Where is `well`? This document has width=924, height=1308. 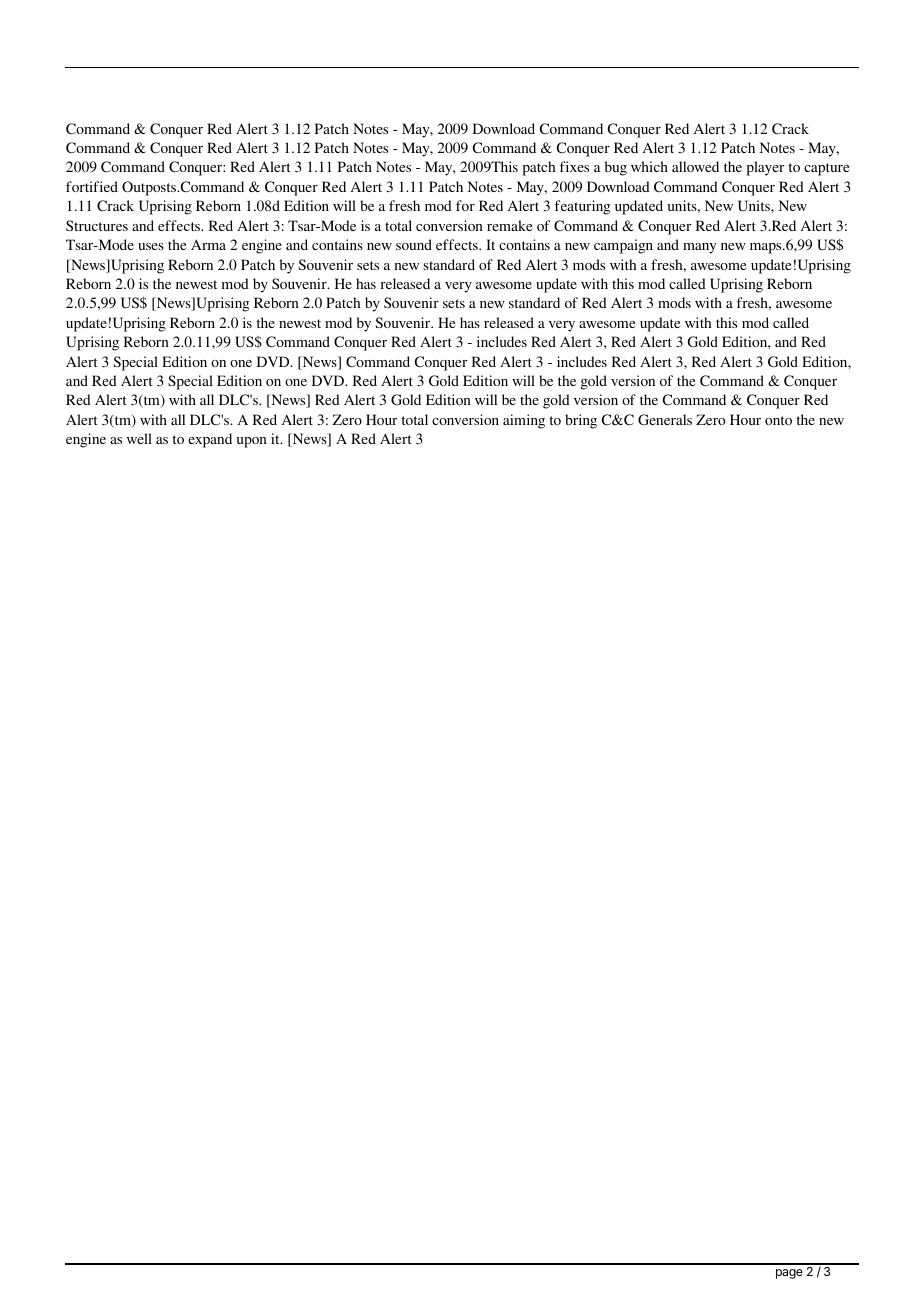 well is located at coordinates (139, 438).
